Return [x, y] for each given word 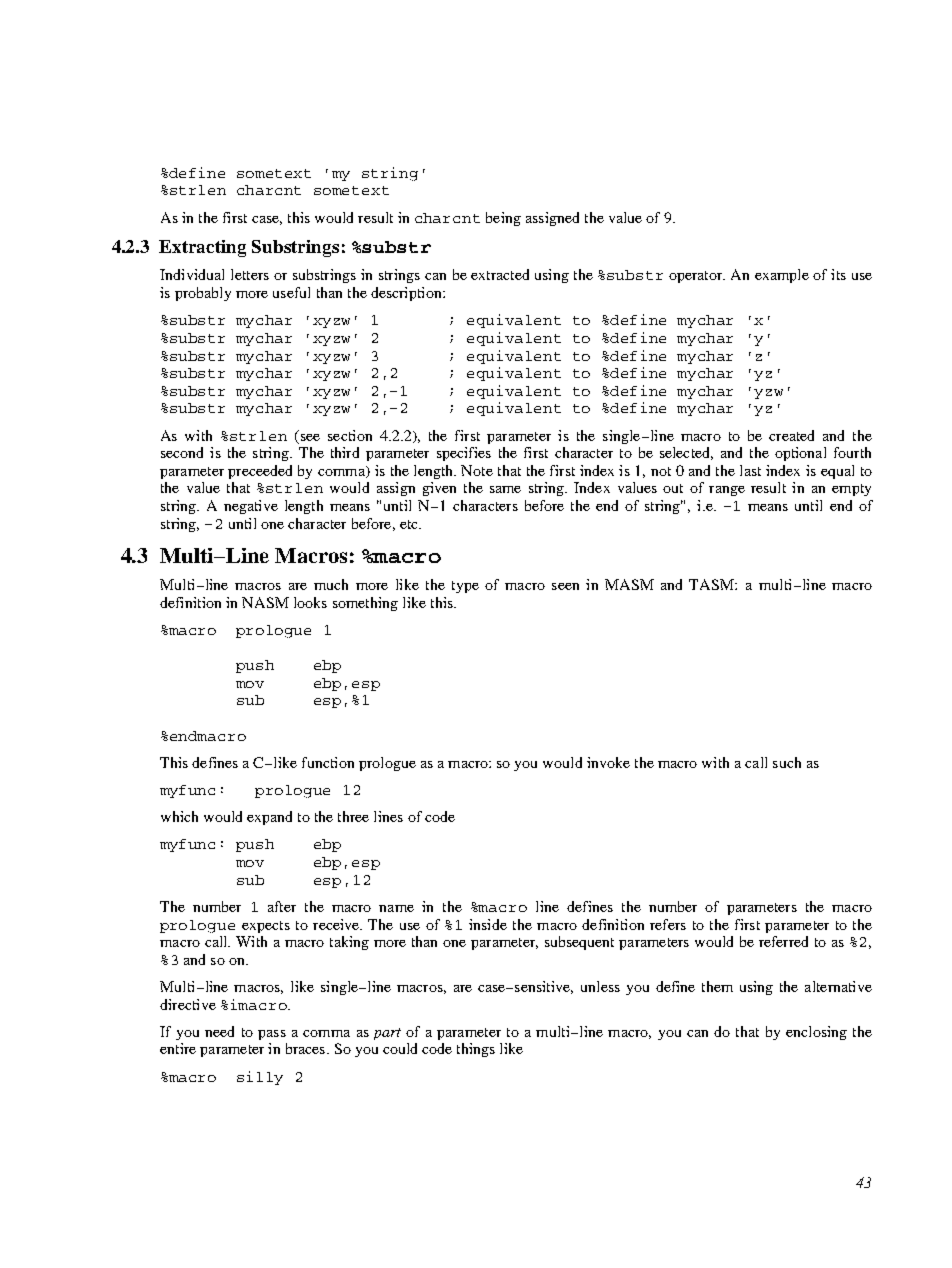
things [476, 1050]
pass [272, 1035]
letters [250, 274]
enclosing [816, 1033]
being [503, 219]
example [782, 276]
